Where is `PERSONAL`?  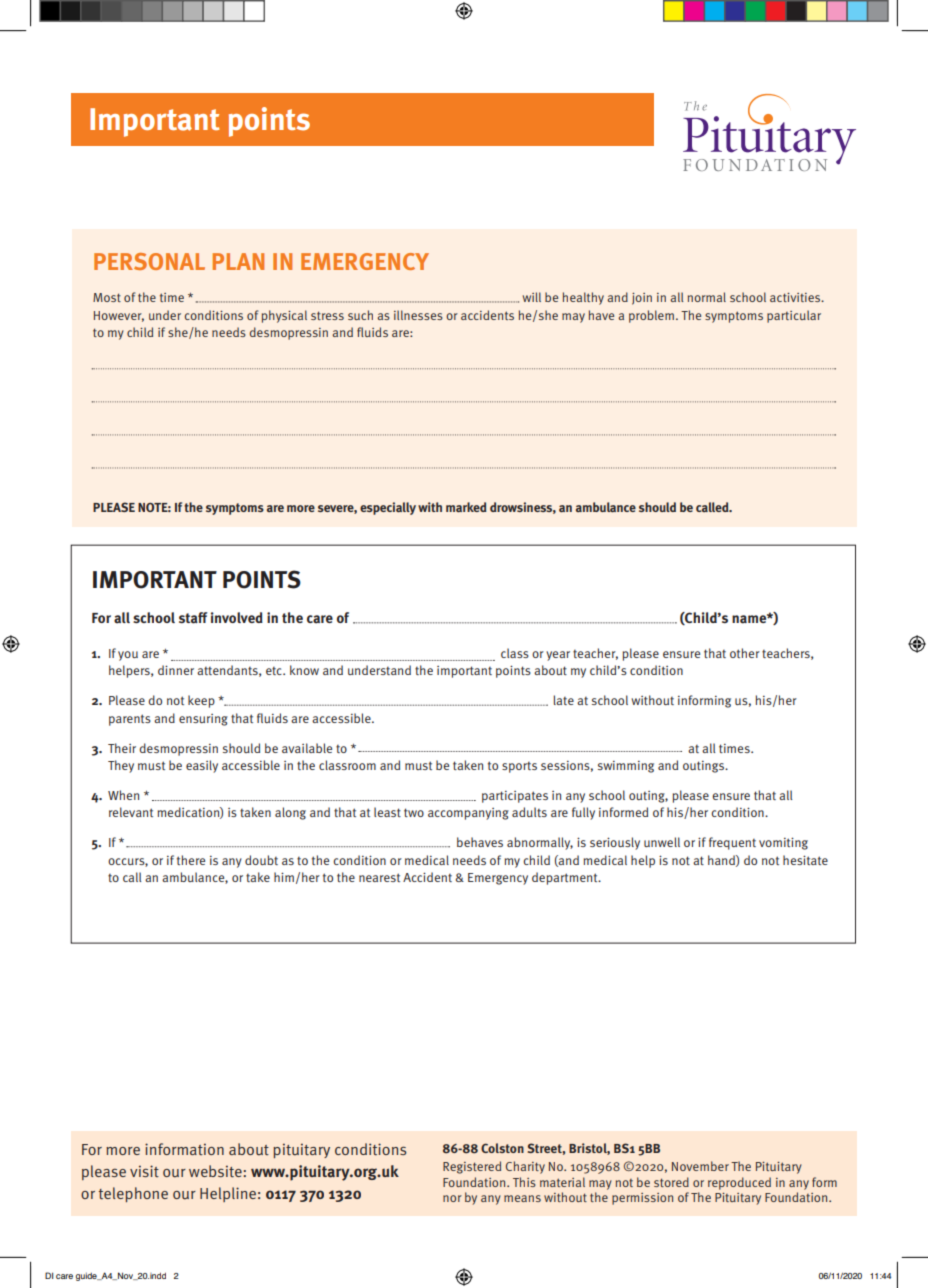 PERSONAL is located at coordinates (149, 261).
